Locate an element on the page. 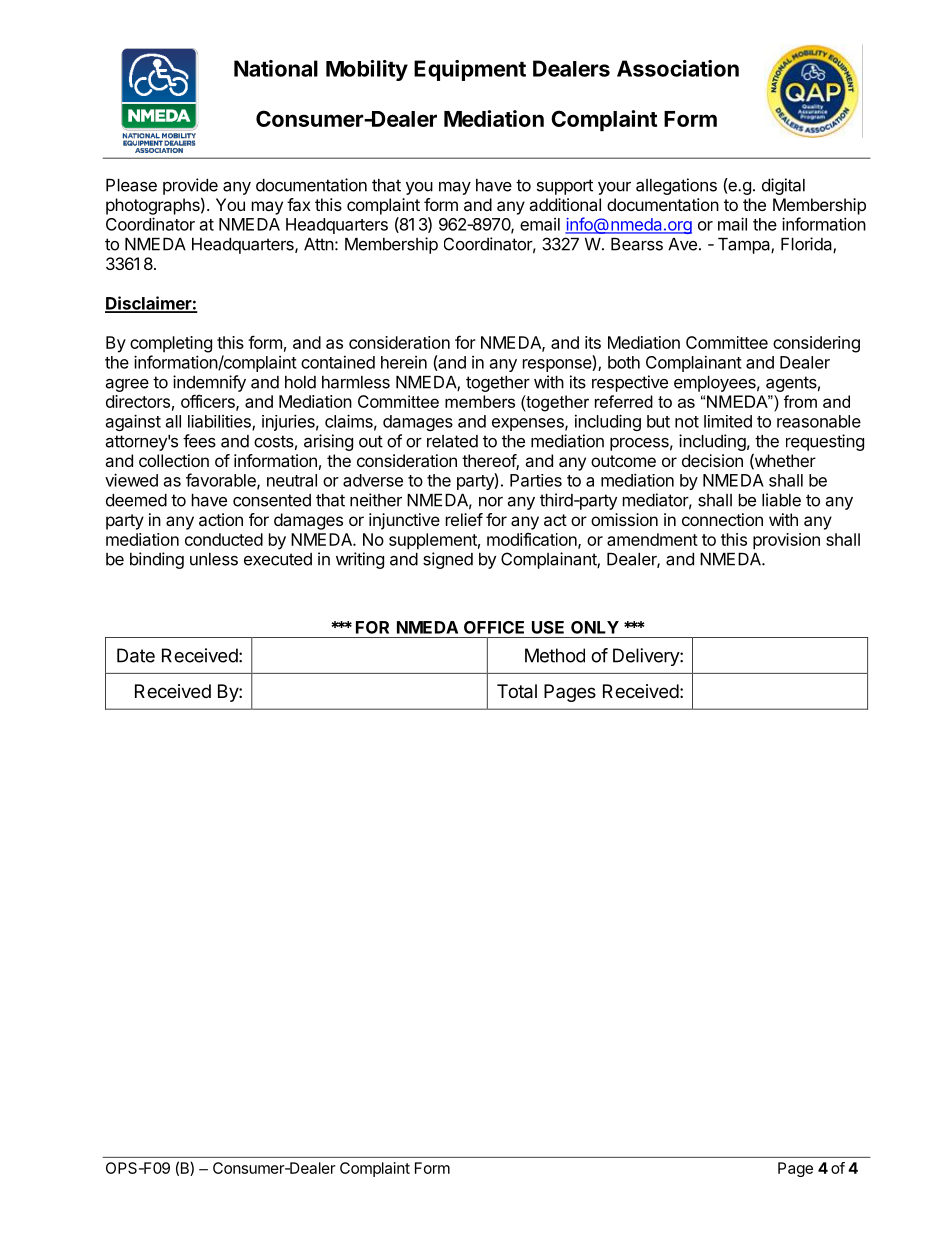 The height and width of the page is (1233, 952). from is located at coordinates (800, 401).
